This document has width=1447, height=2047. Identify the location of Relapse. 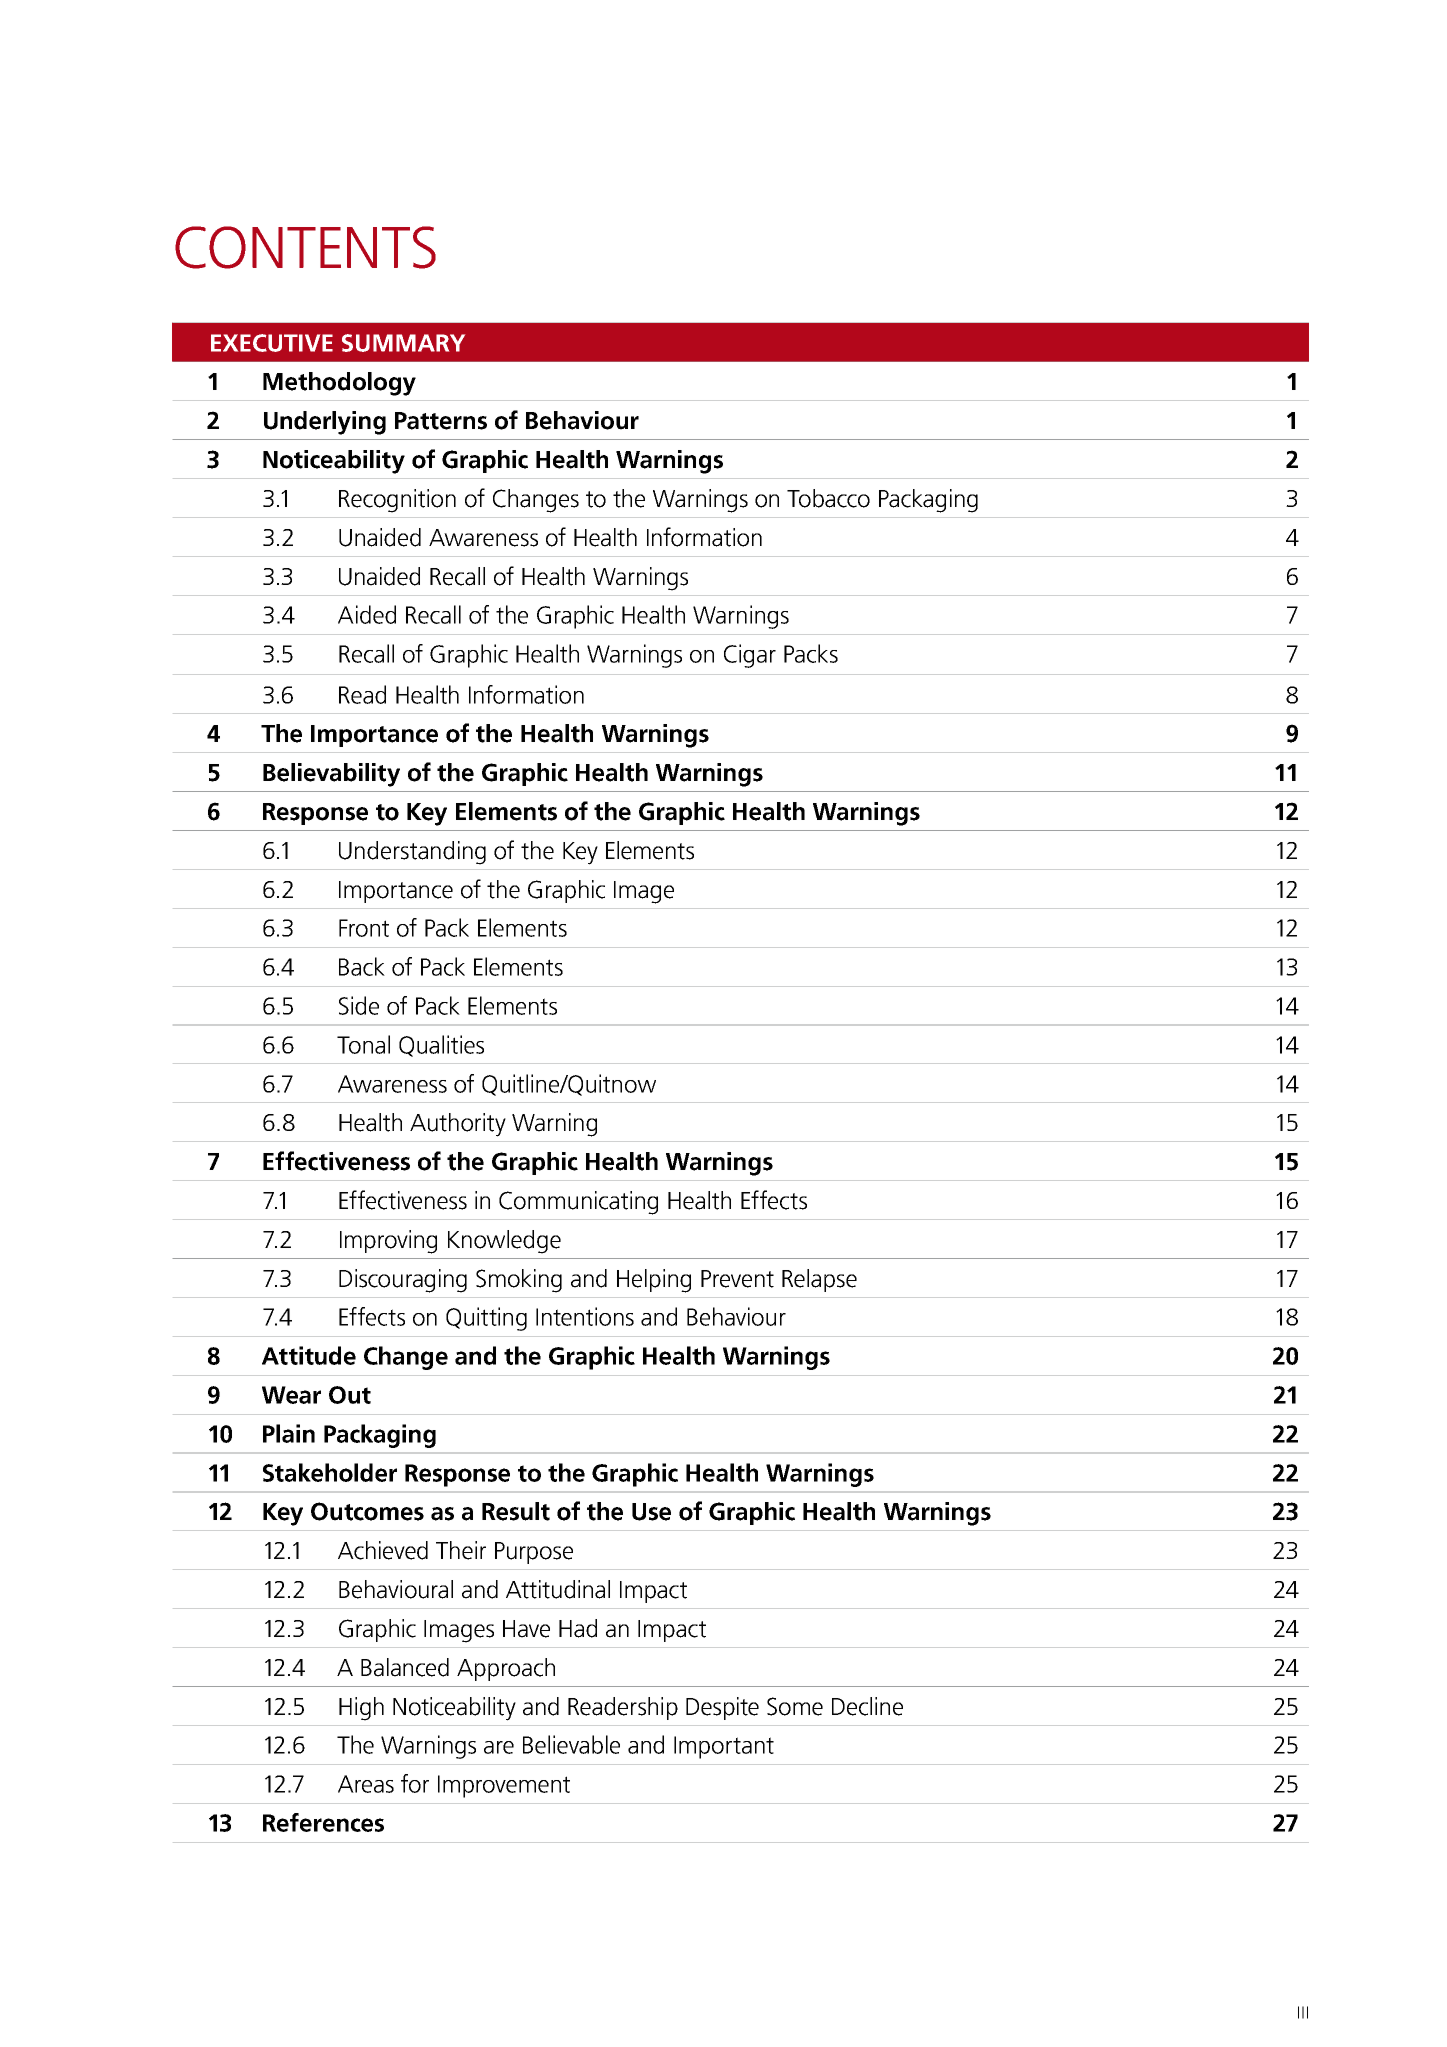
(819, 1280).
